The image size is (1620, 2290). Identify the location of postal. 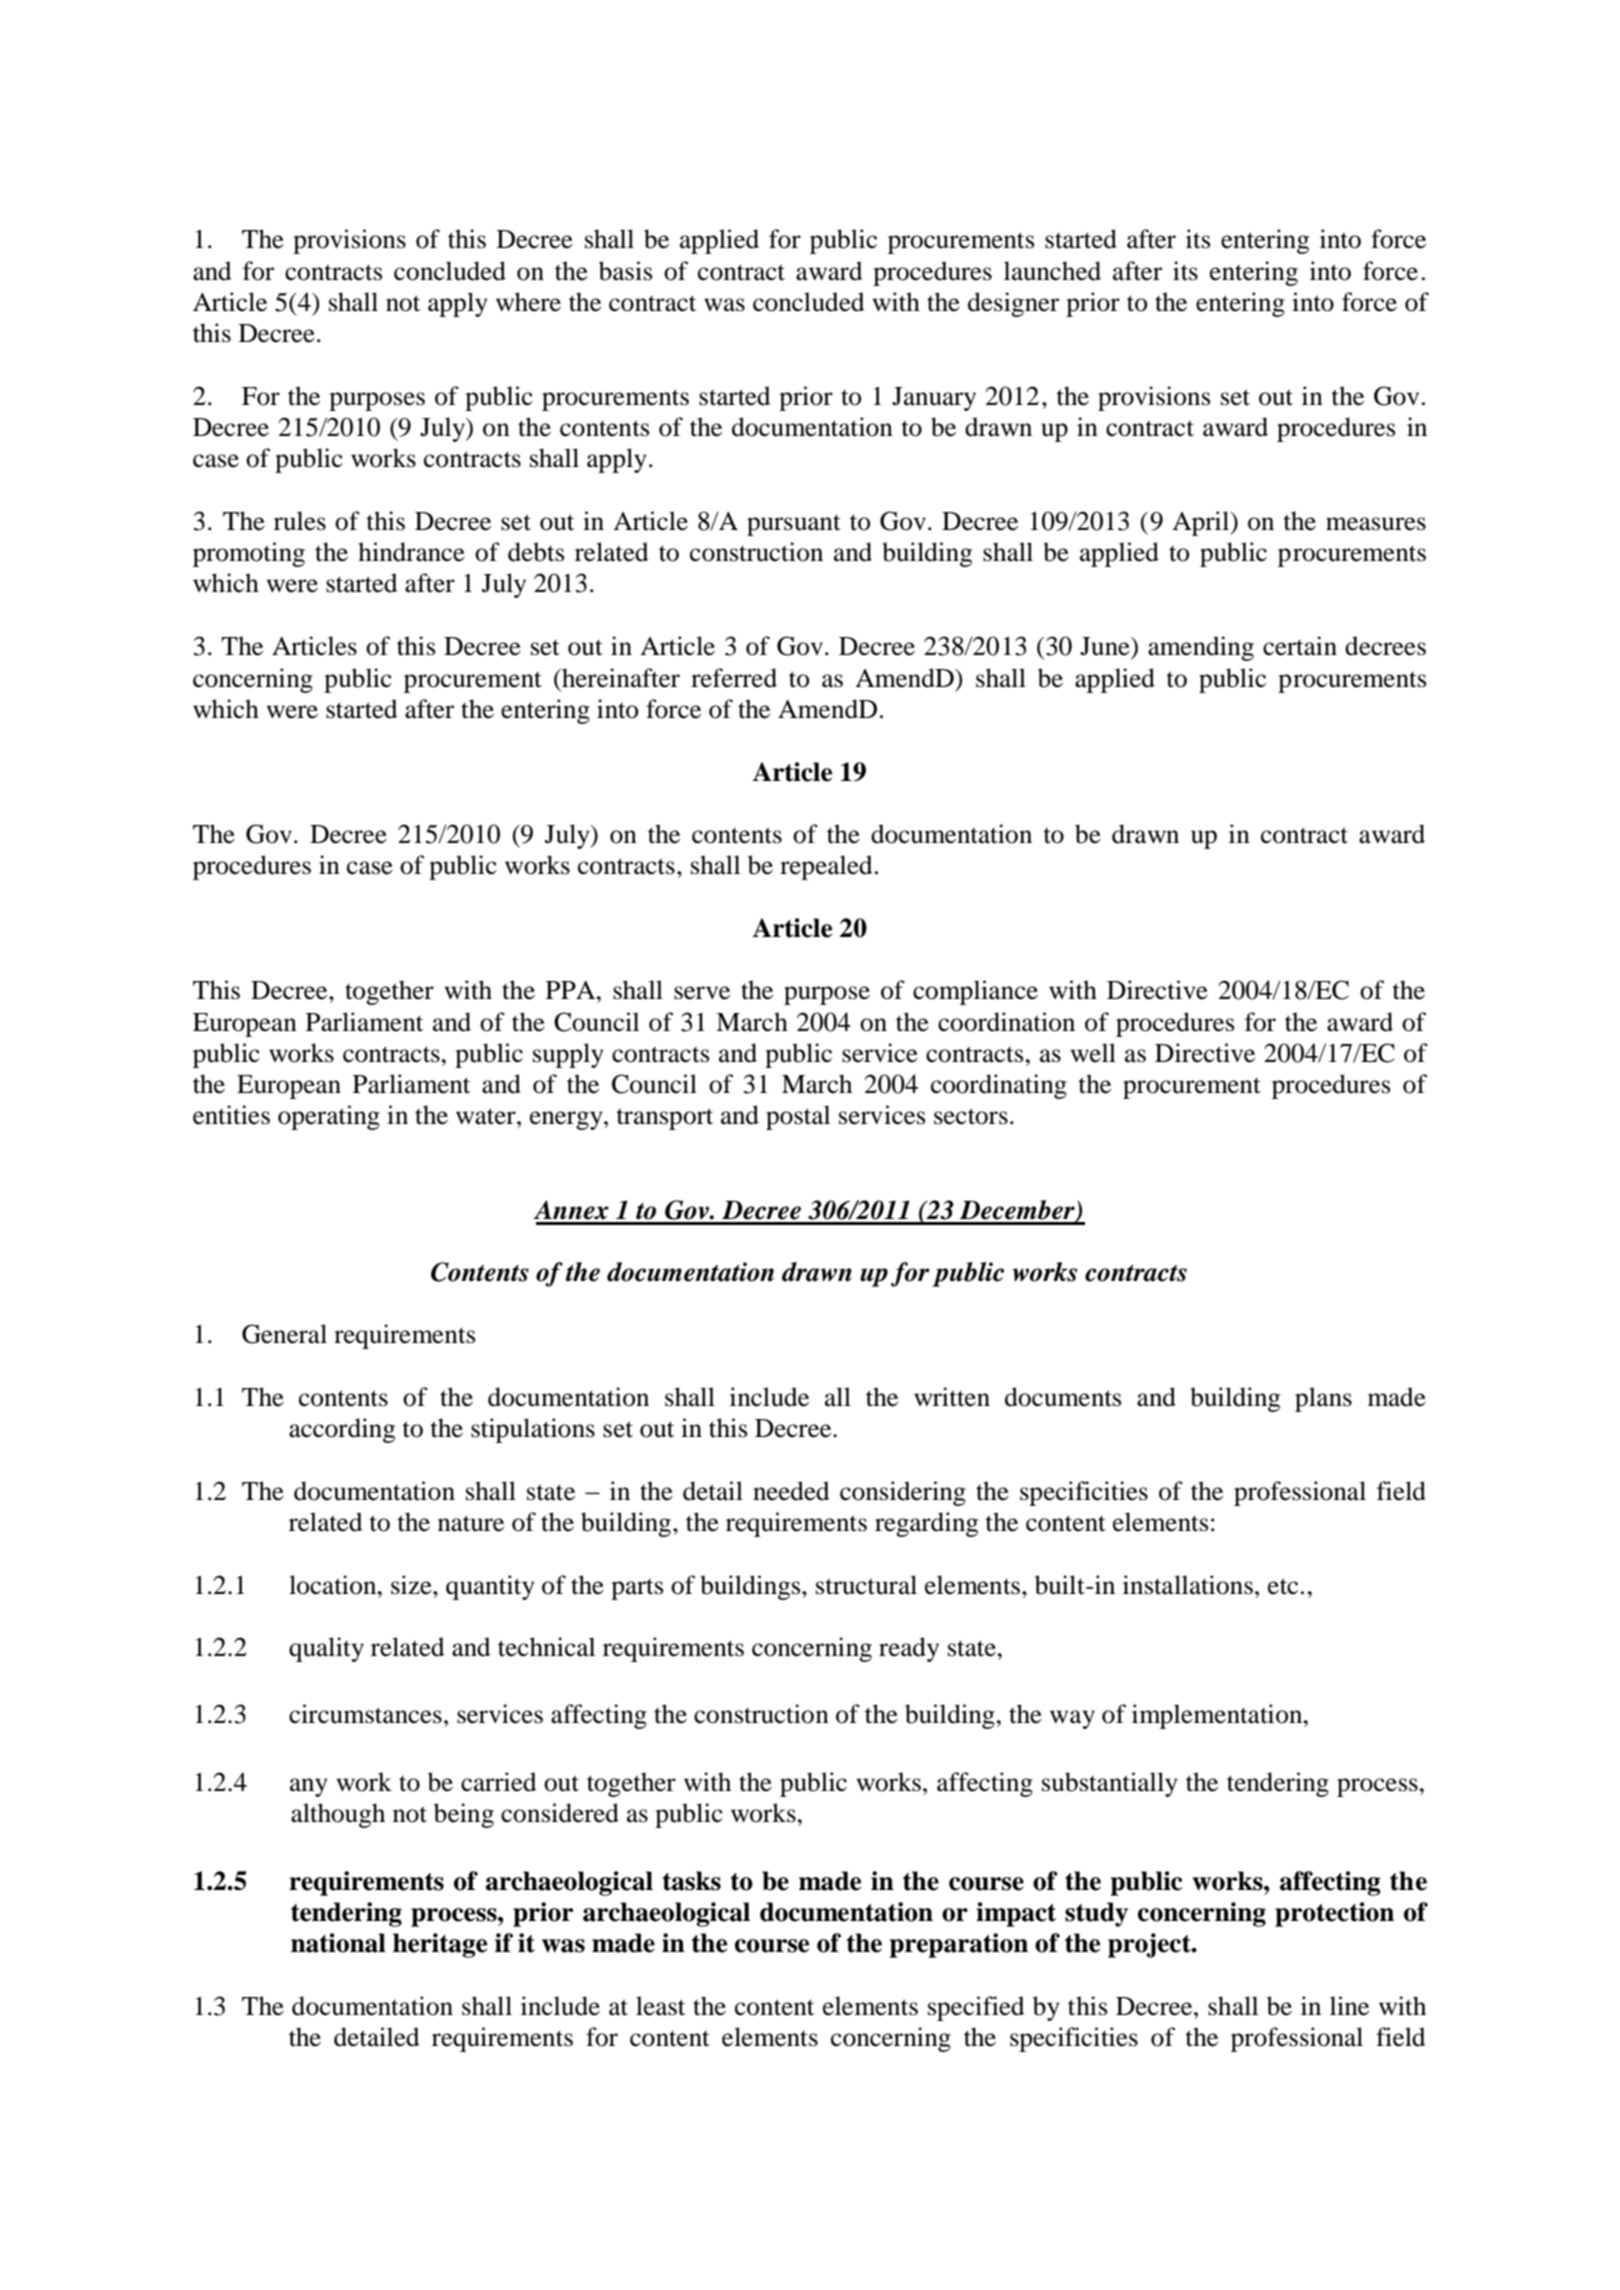
(798, 1117).
